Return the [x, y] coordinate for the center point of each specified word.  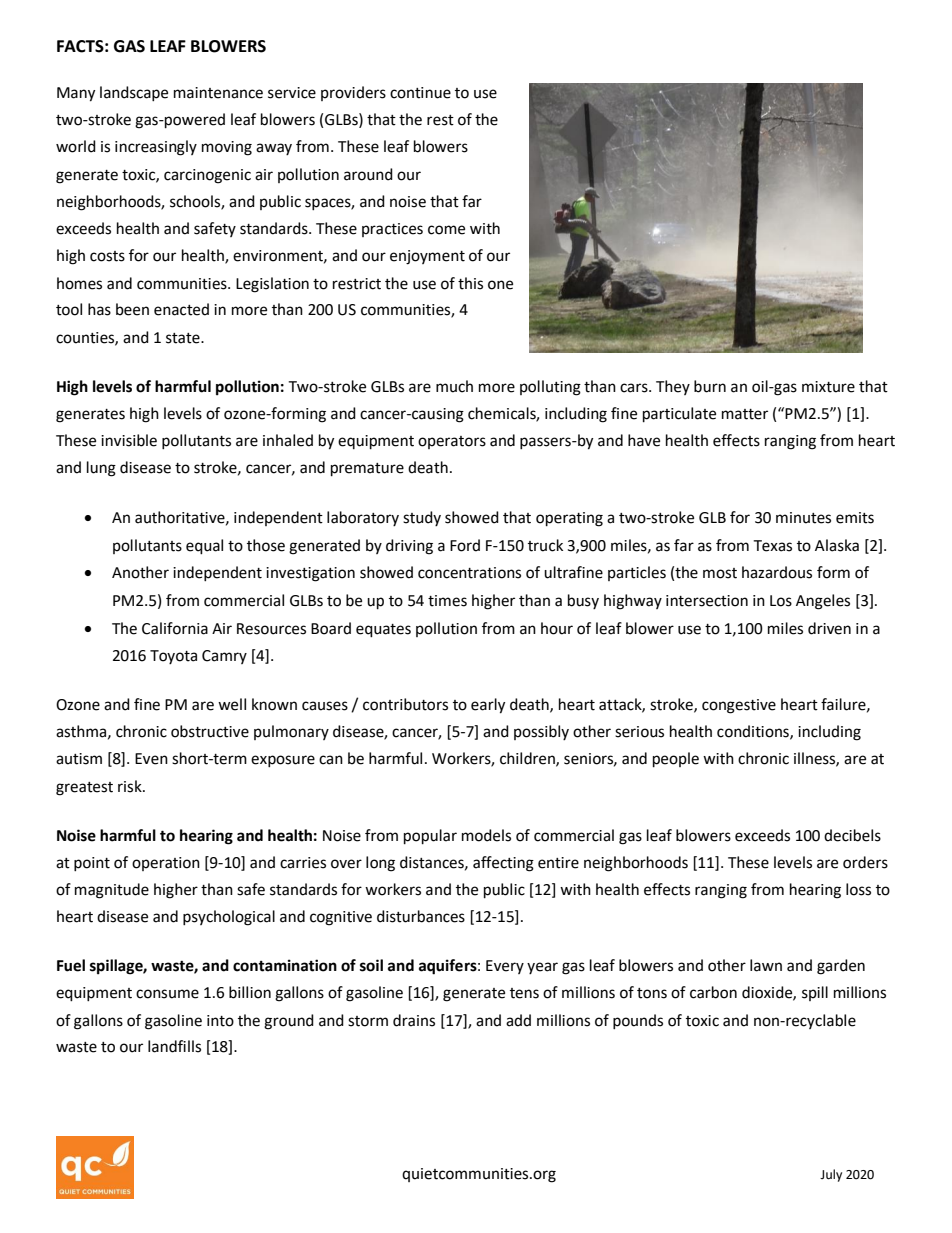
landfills [174, 1046]
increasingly [156, 148]
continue [420, 93]
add [518, 1020]
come [446, 230]
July [831, 1175]
